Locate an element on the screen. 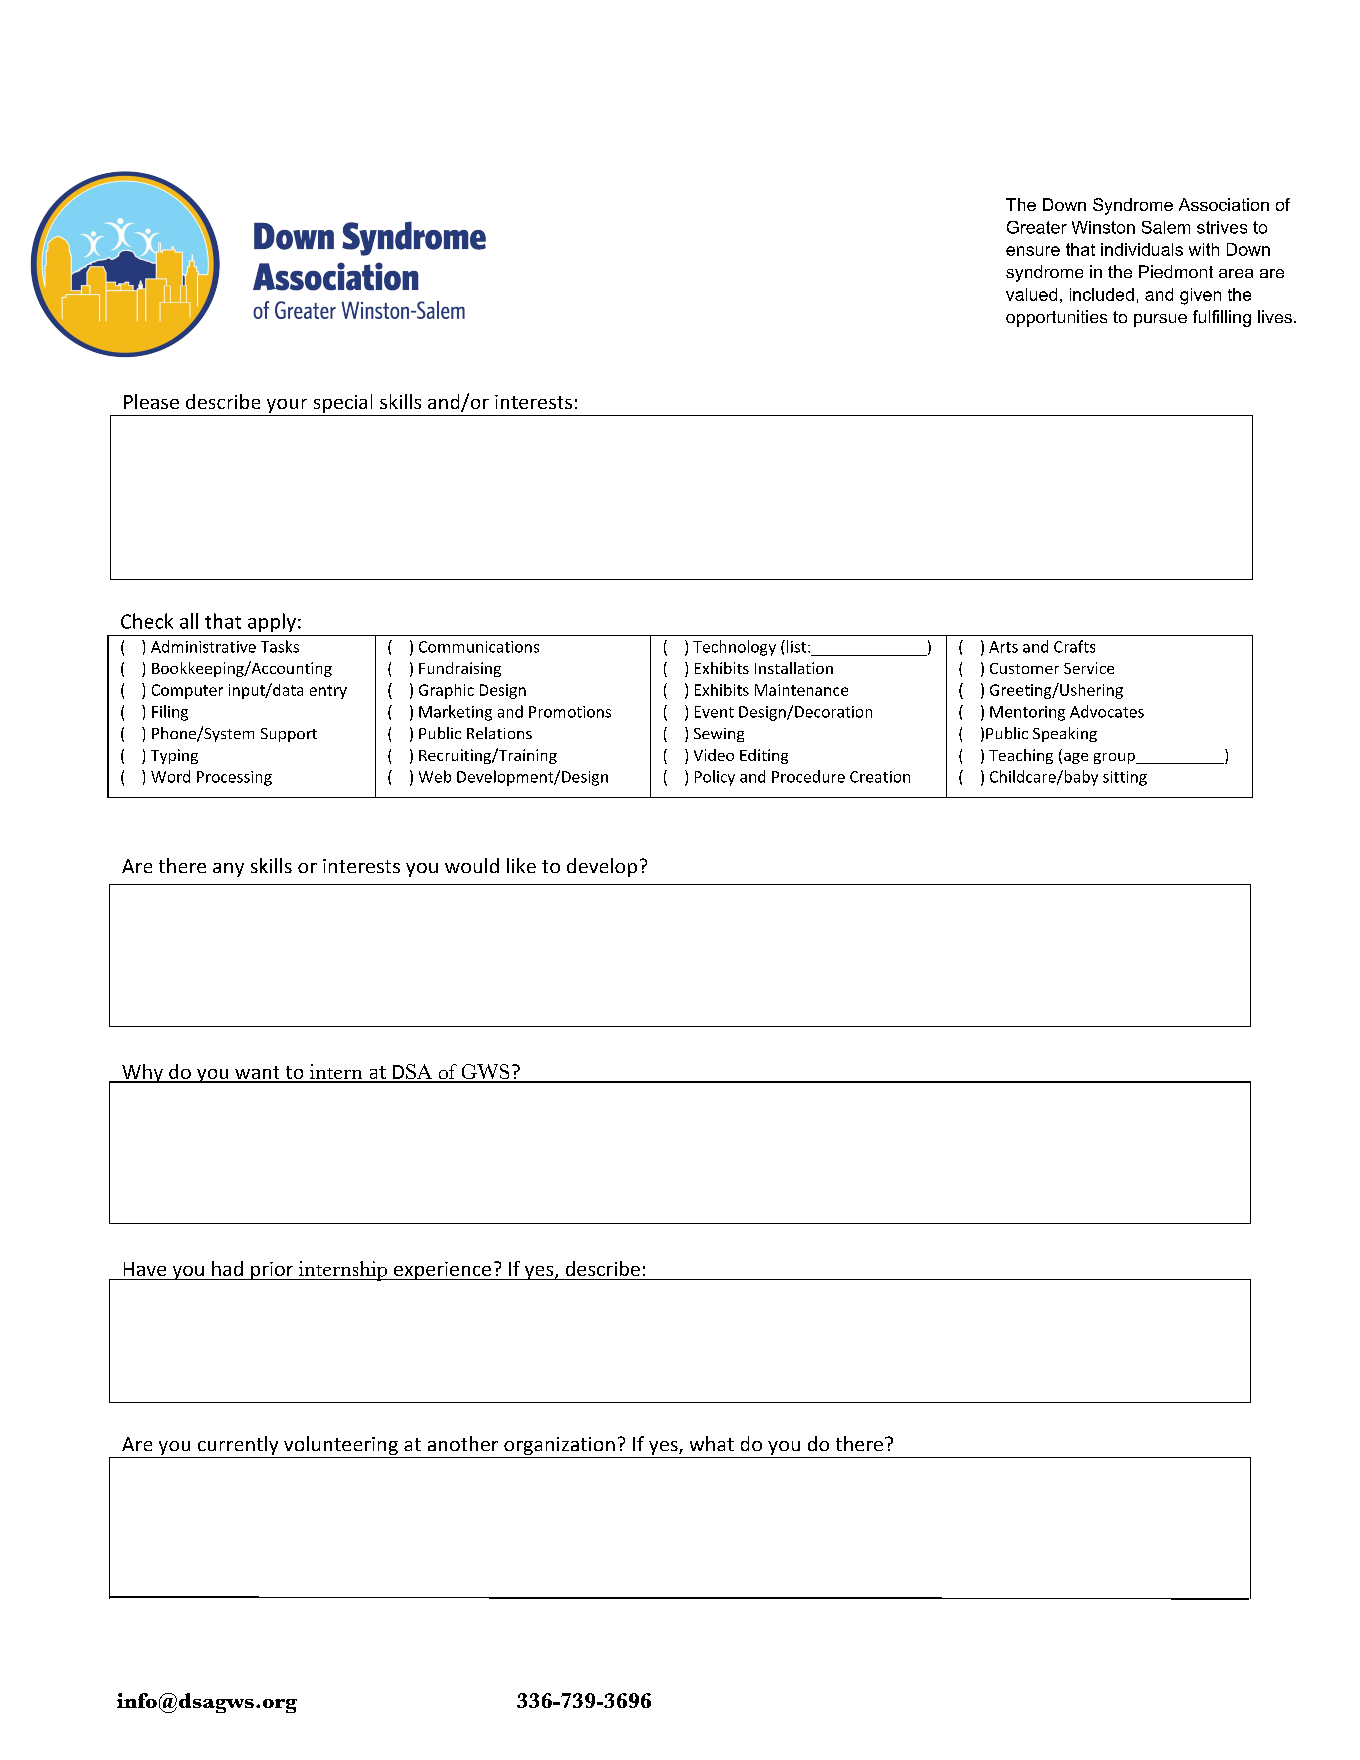  Policy is located at coordinates (715, 778).
